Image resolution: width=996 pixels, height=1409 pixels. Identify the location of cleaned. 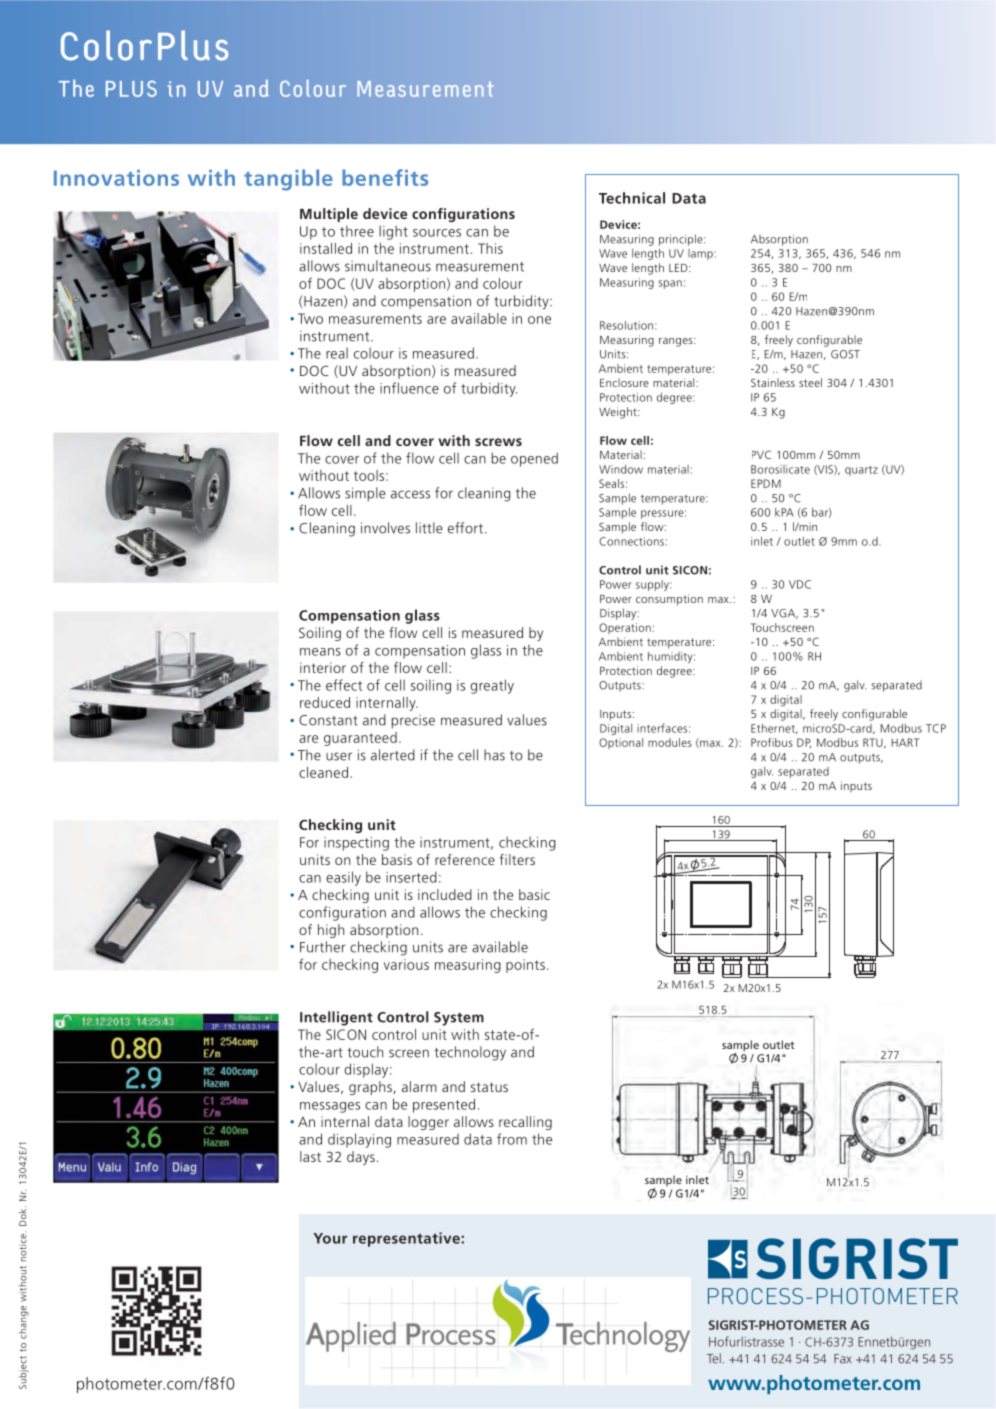
(323, 772).
